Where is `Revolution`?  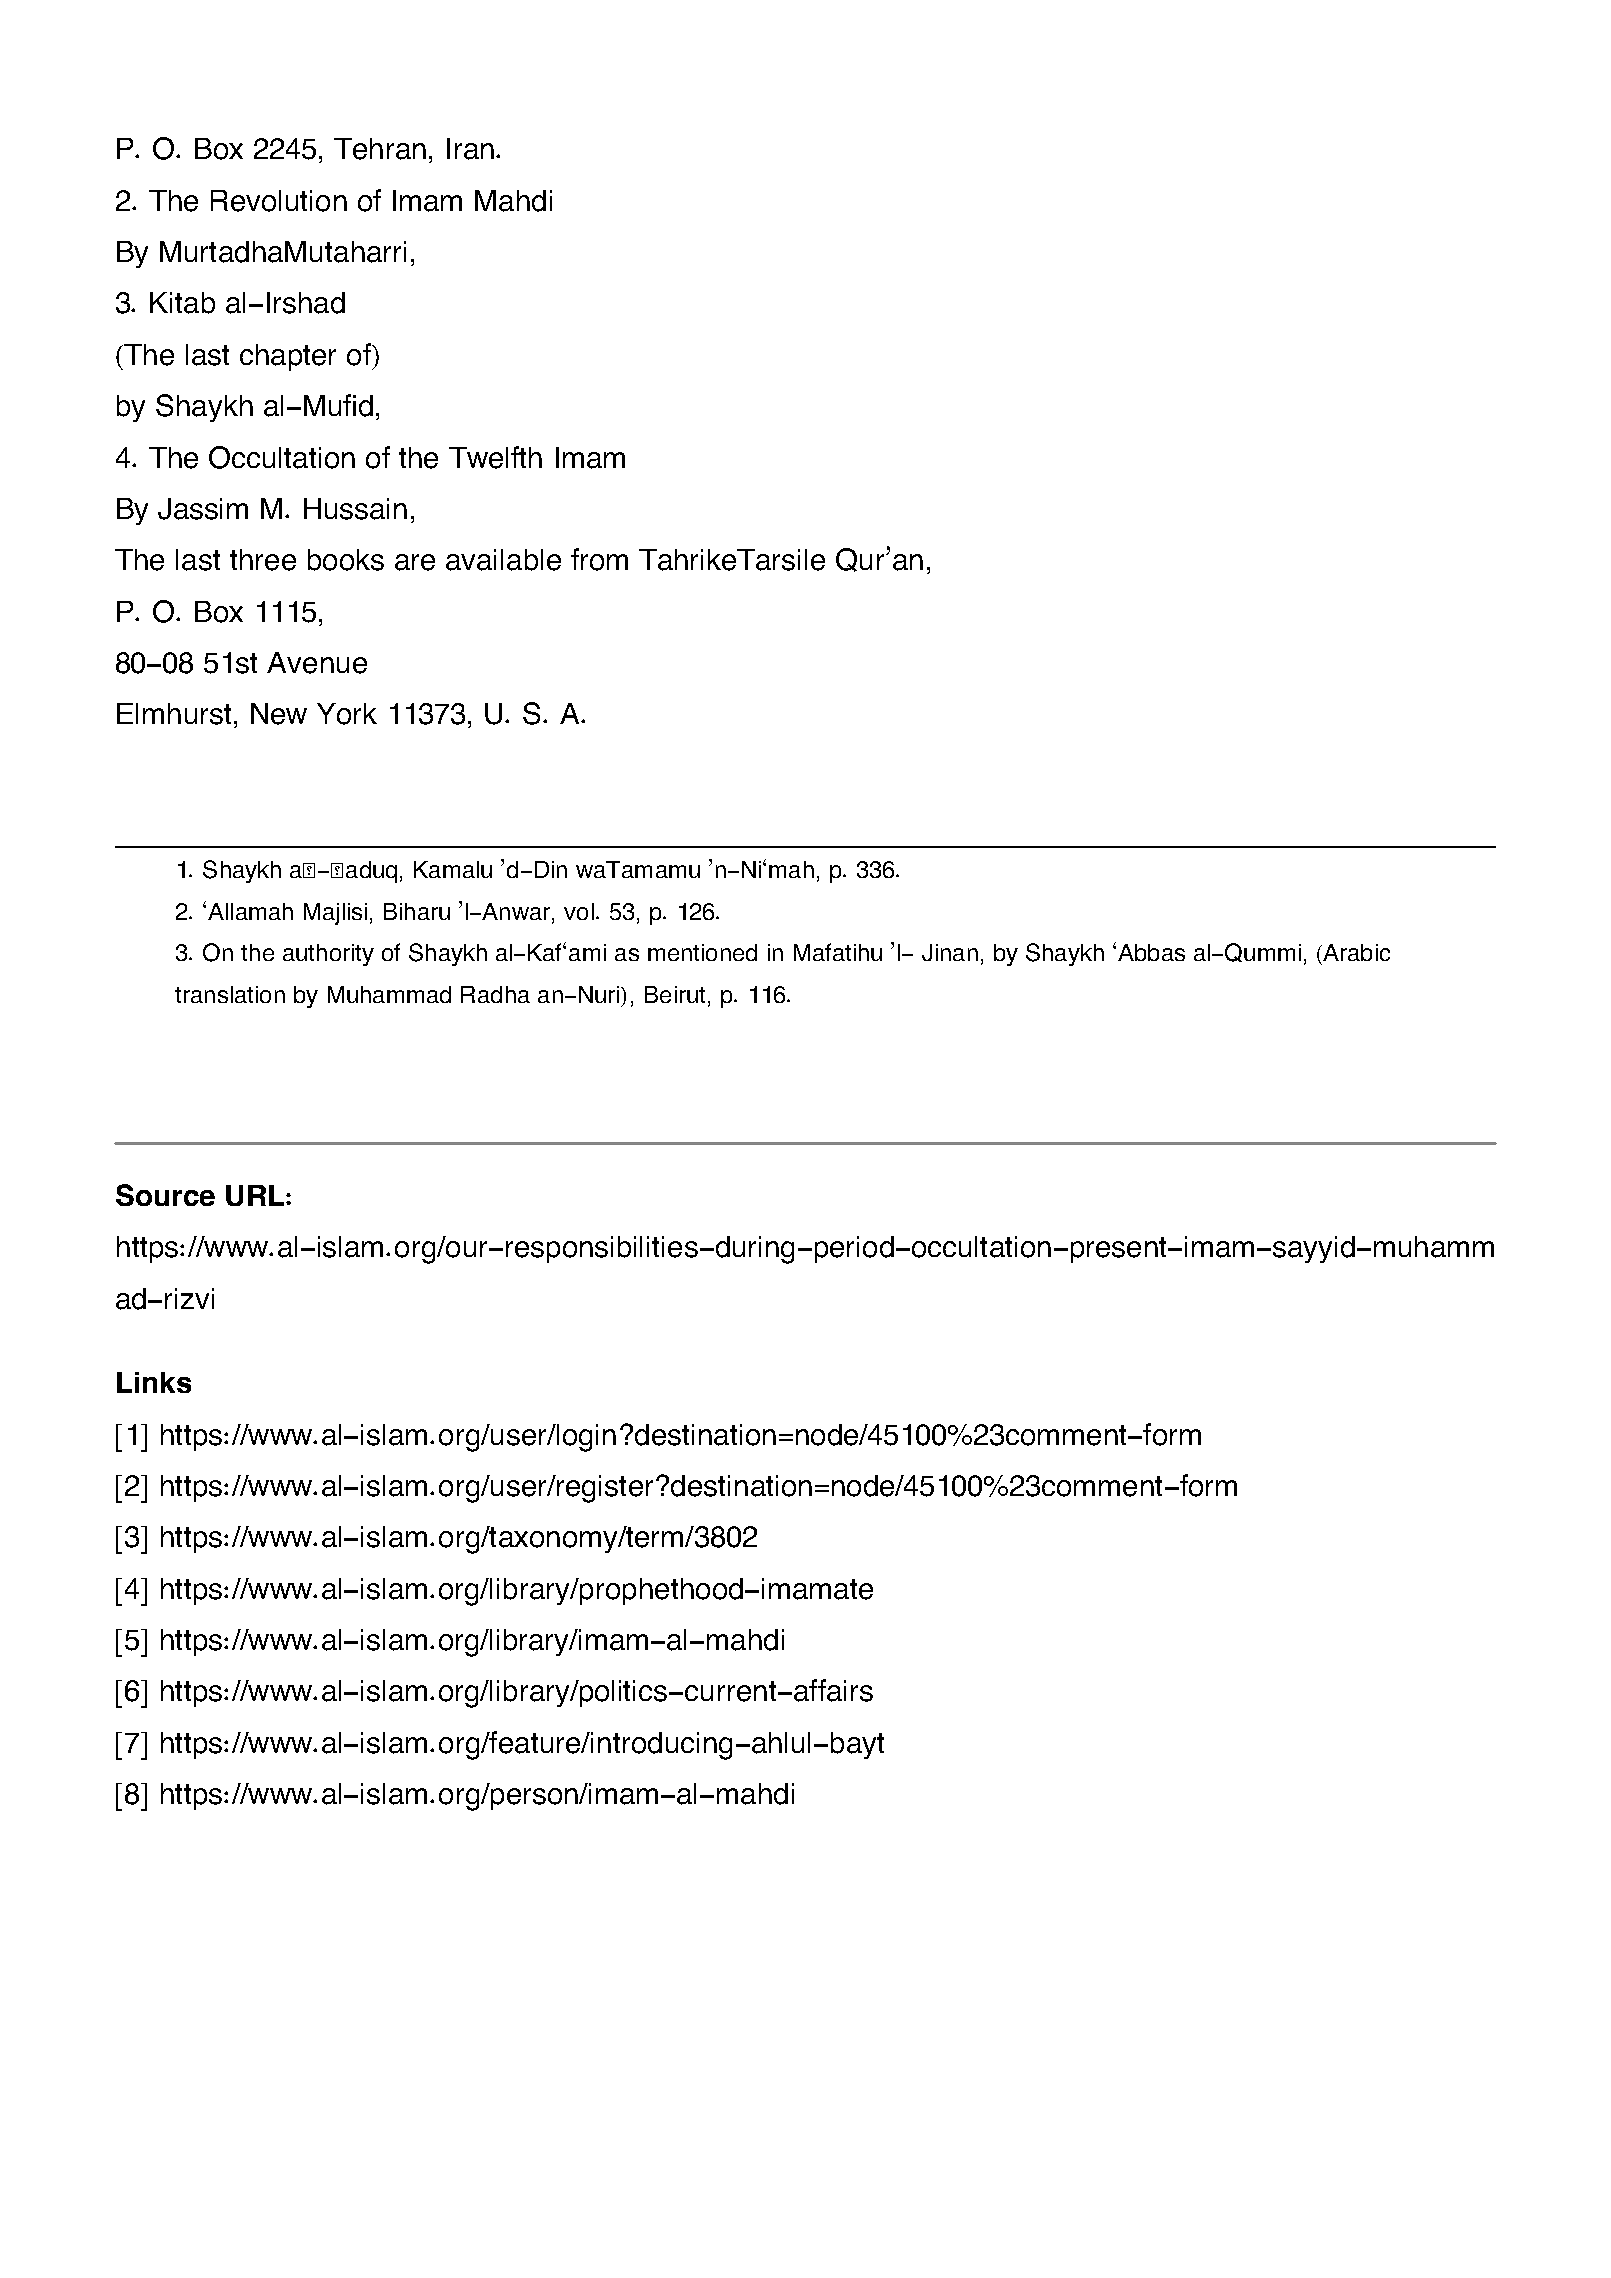 Revolution is located at coordinates (279, 201).
